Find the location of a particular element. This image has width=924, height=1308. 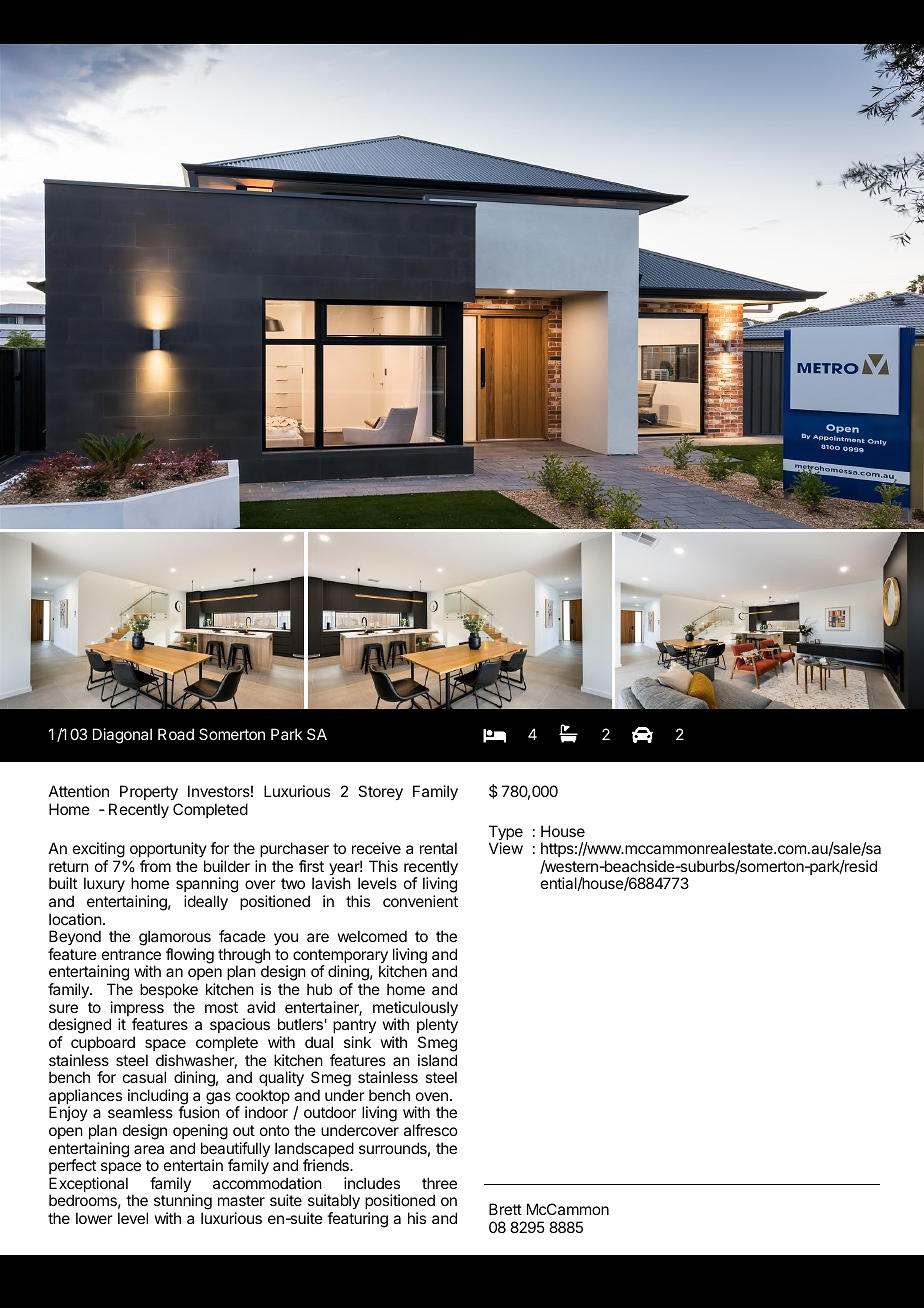

oven is located at coordinates (432, 1096).
